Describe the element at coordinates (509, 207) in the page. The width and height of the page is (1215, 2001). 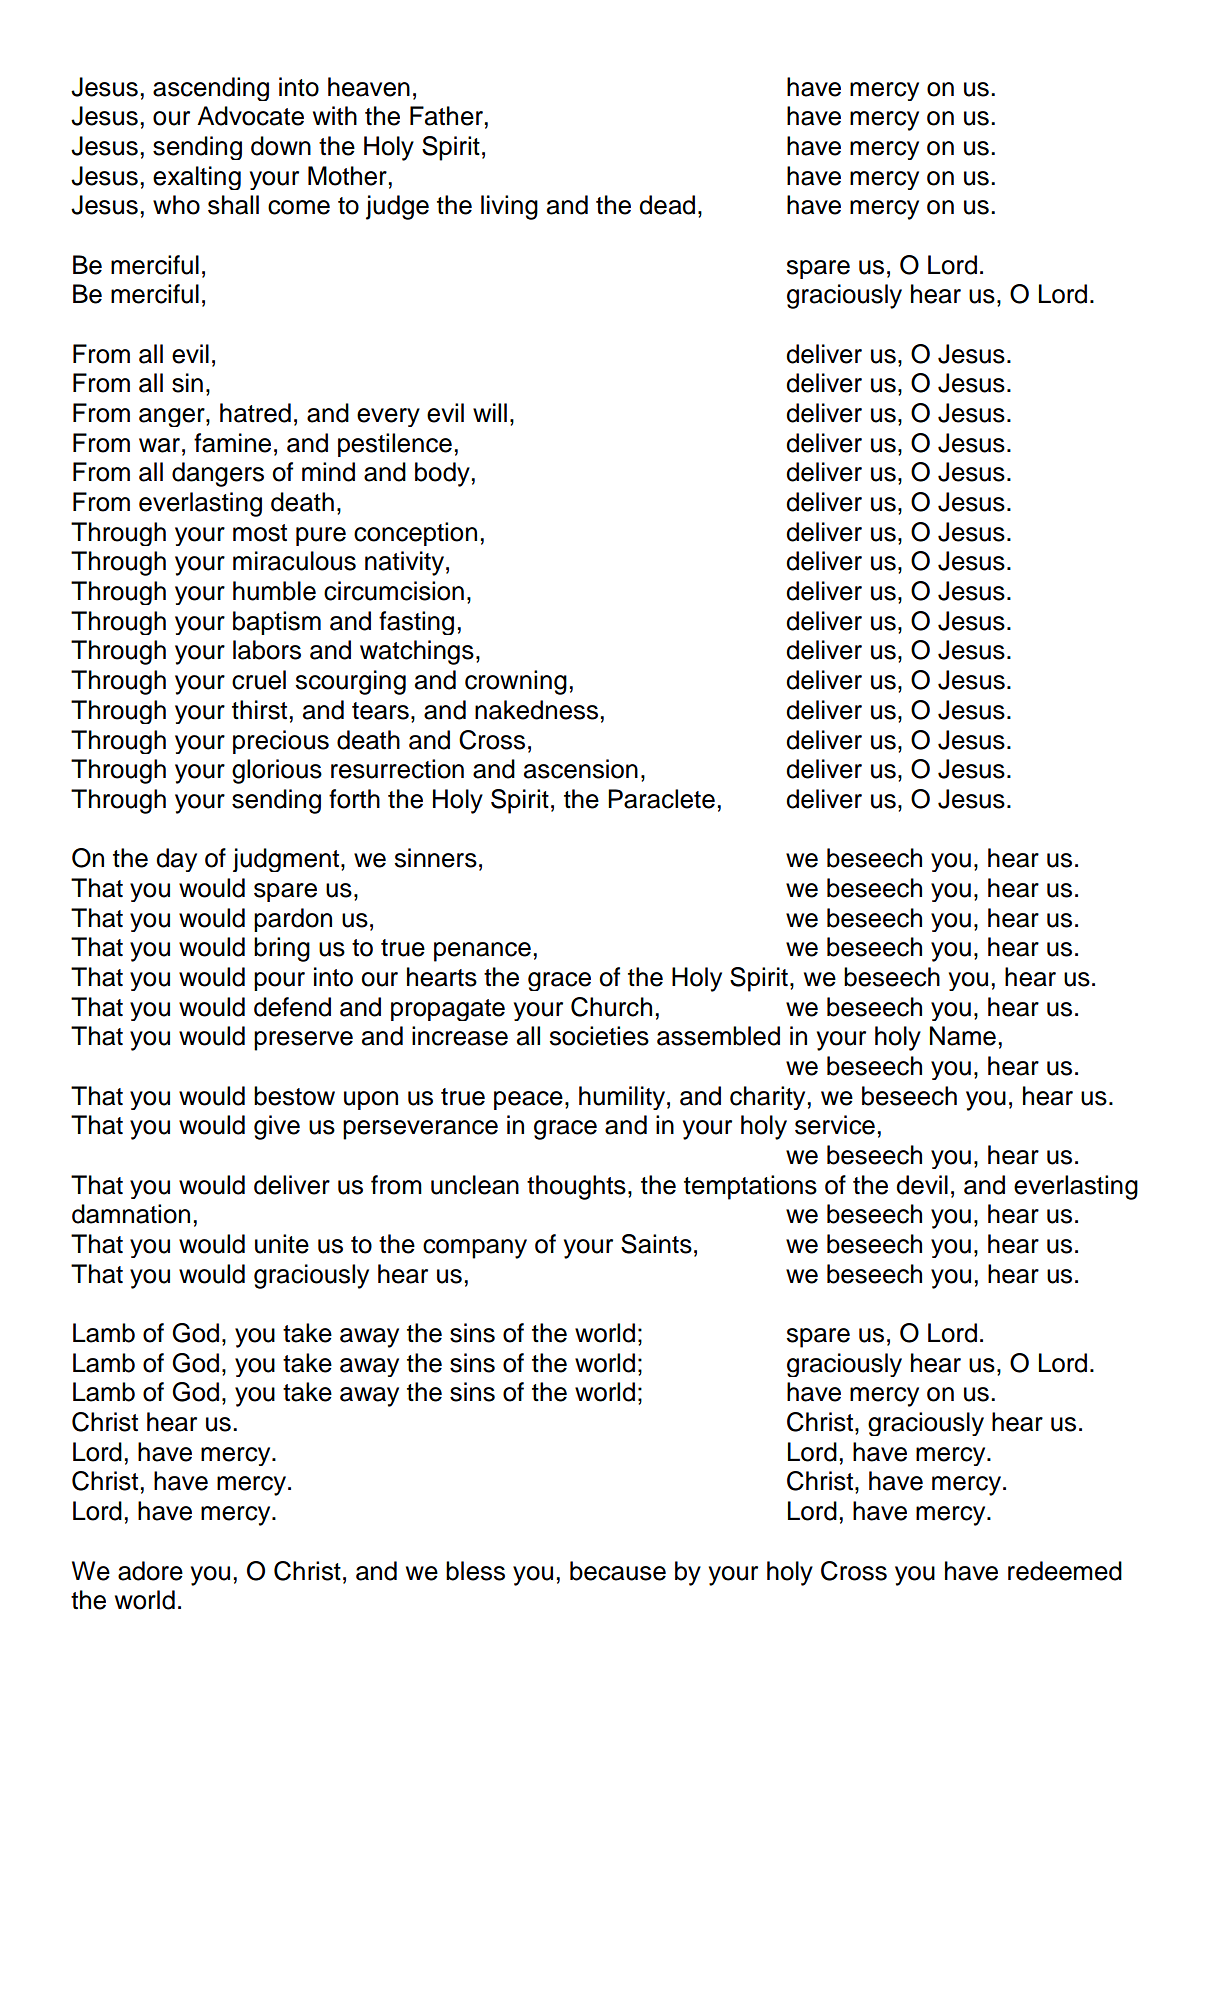
I see `living` at that location.
